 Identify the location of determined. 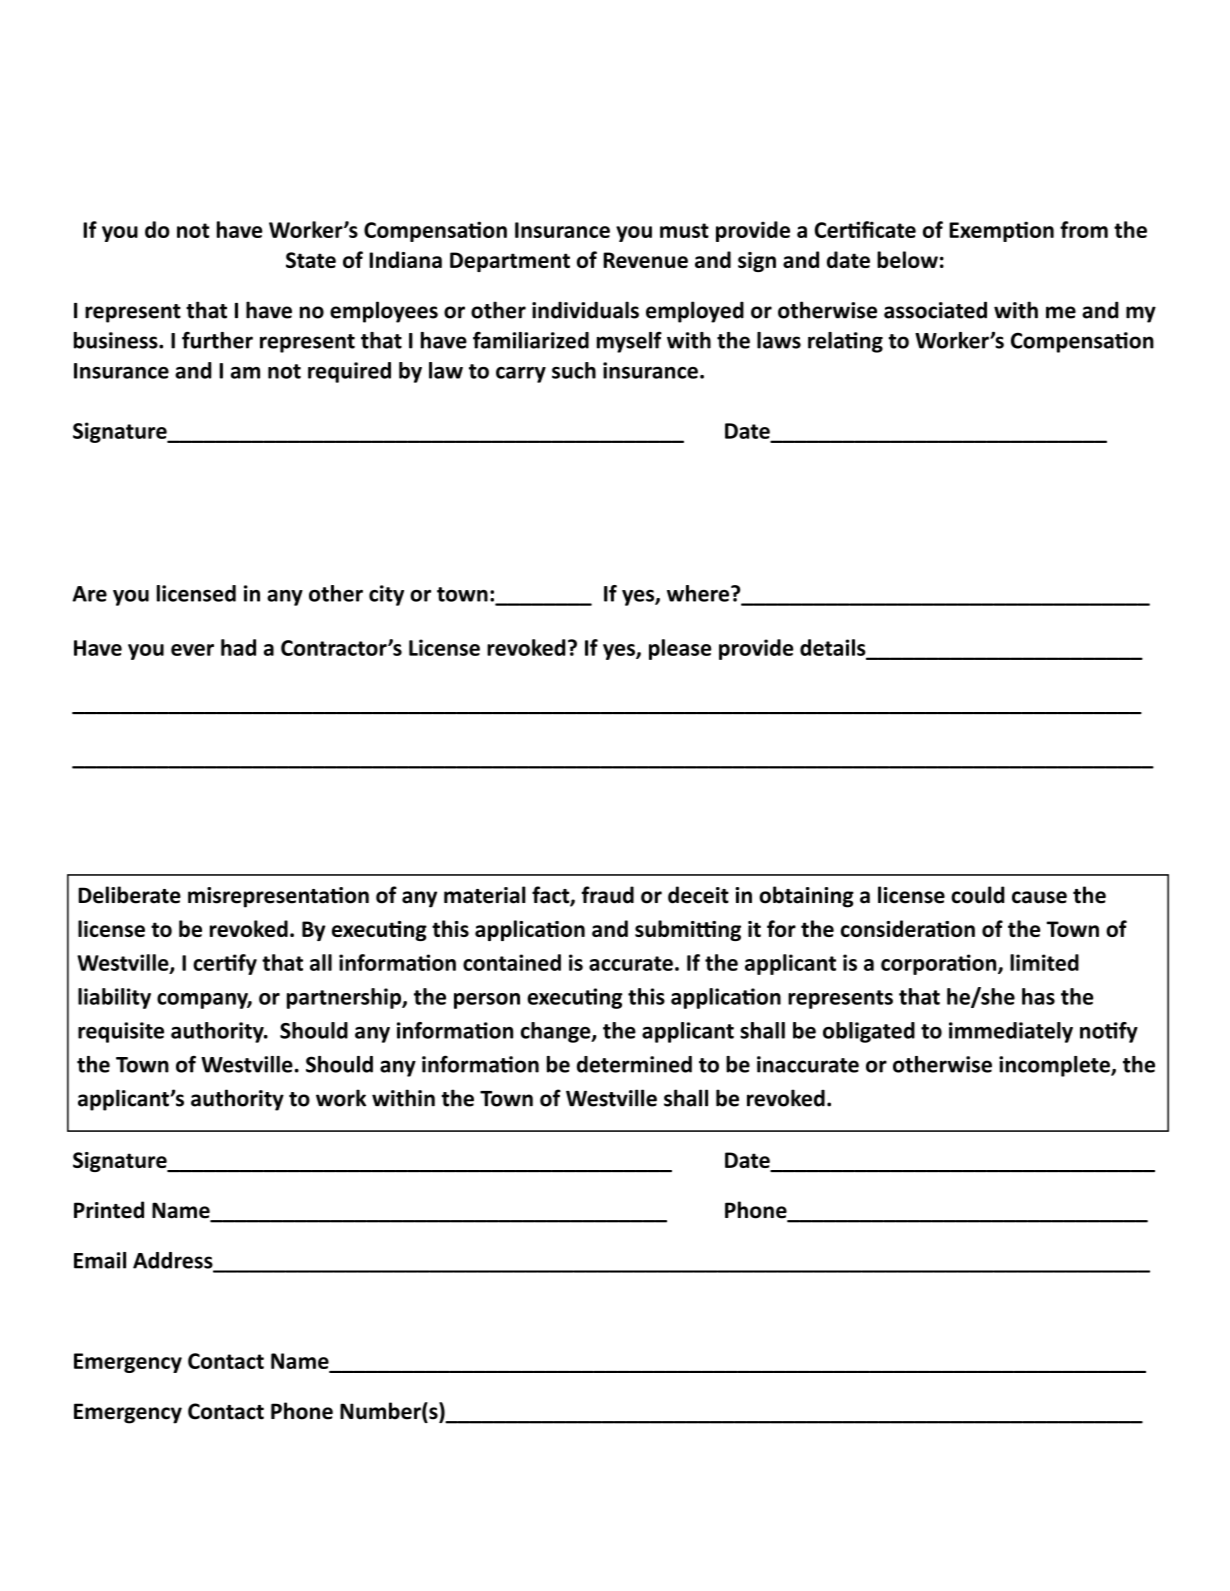
(634, 1064).
